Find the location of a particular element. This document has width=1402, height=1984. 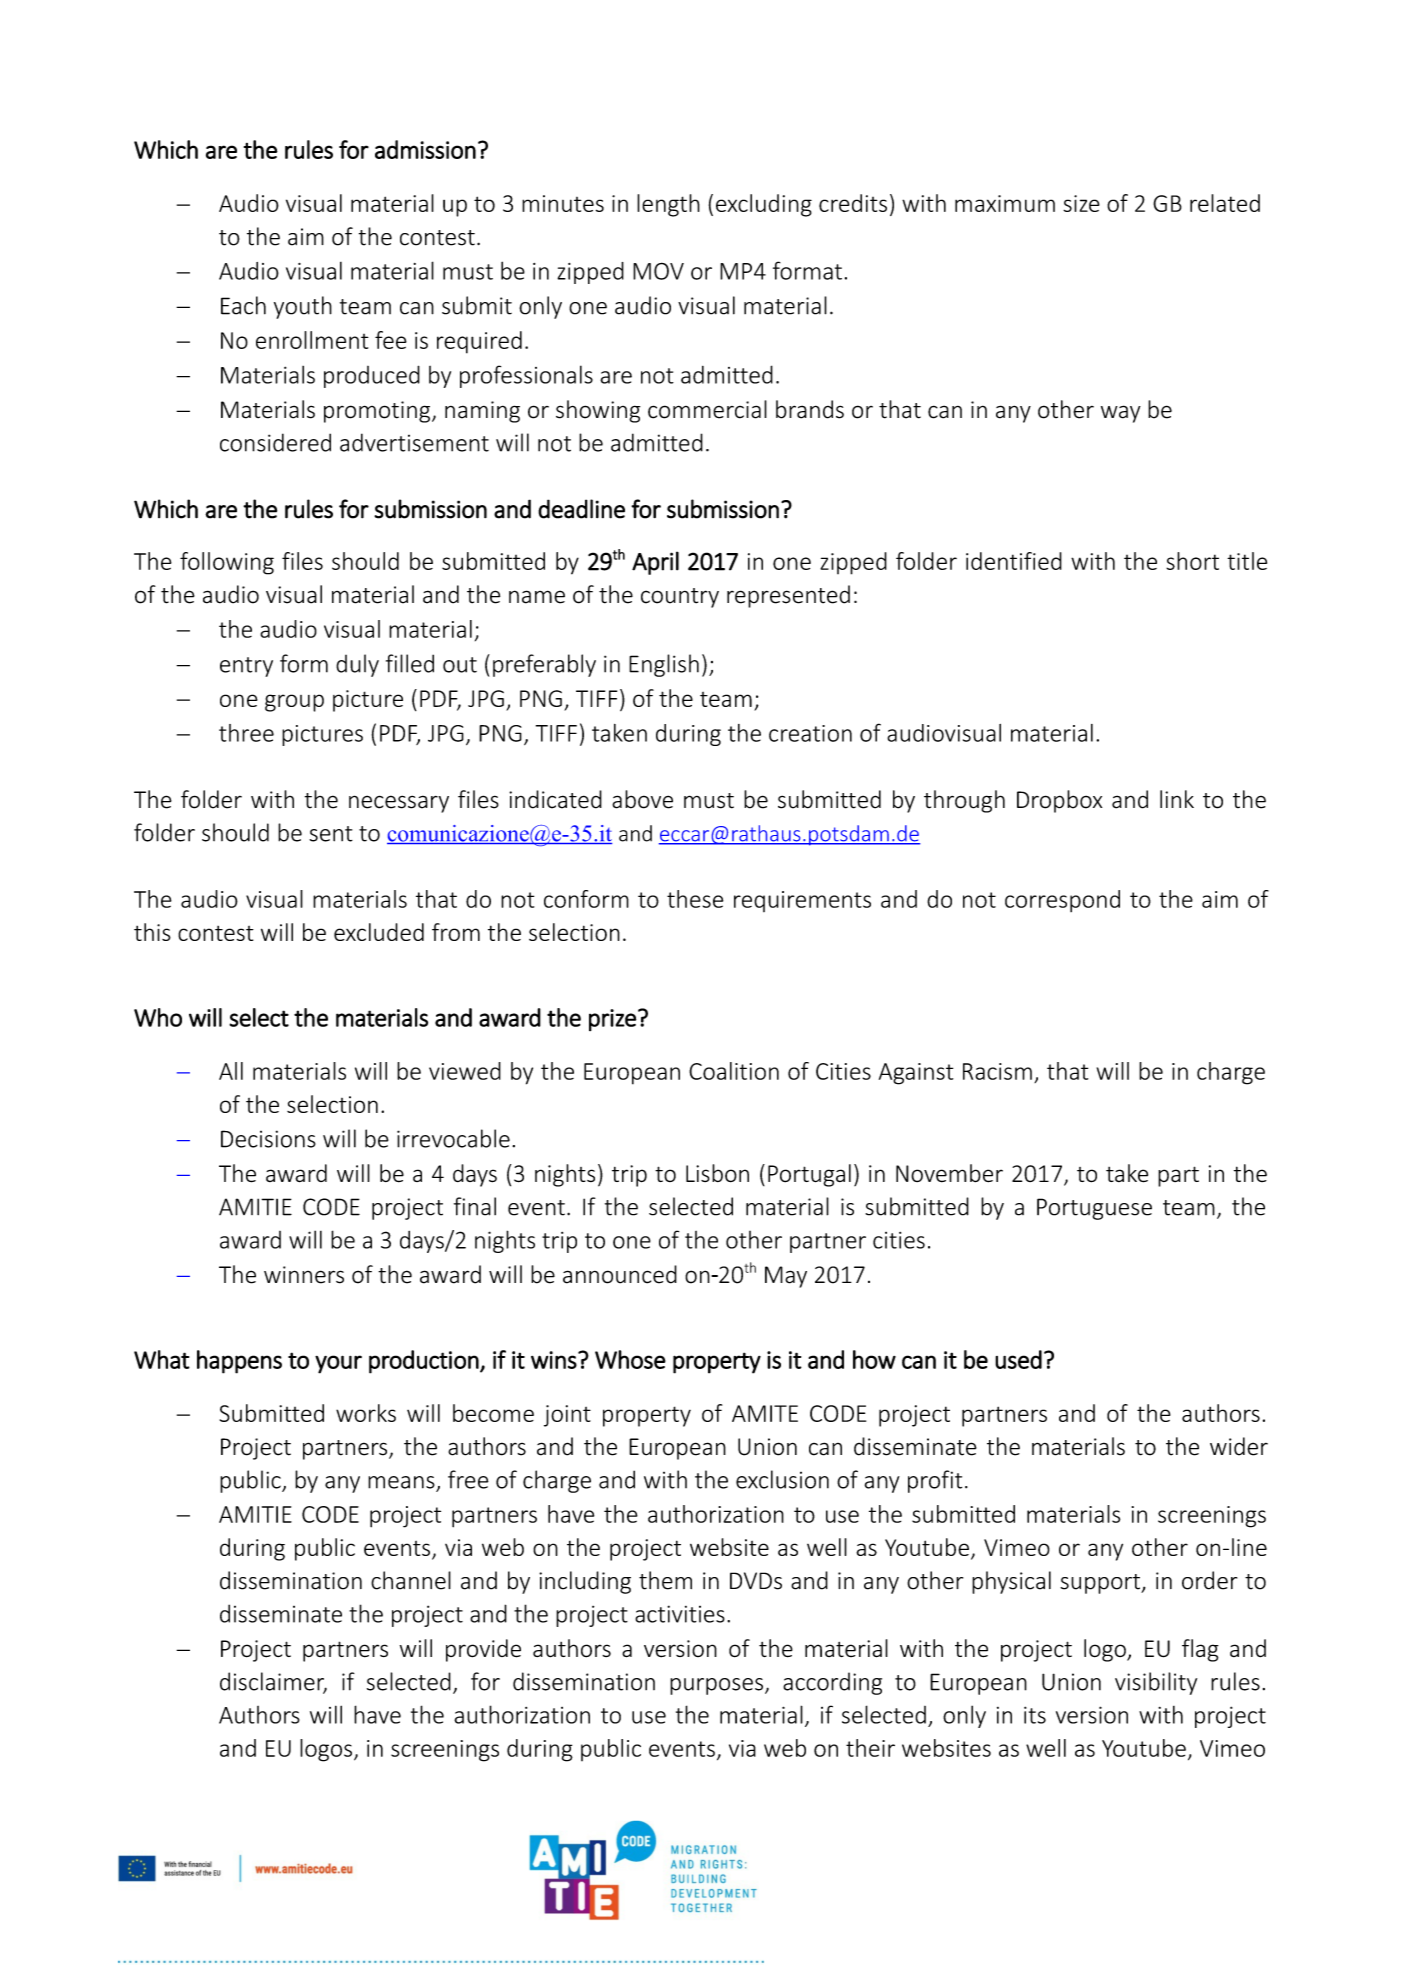

purposes is located at coordinates (716, 1686).
